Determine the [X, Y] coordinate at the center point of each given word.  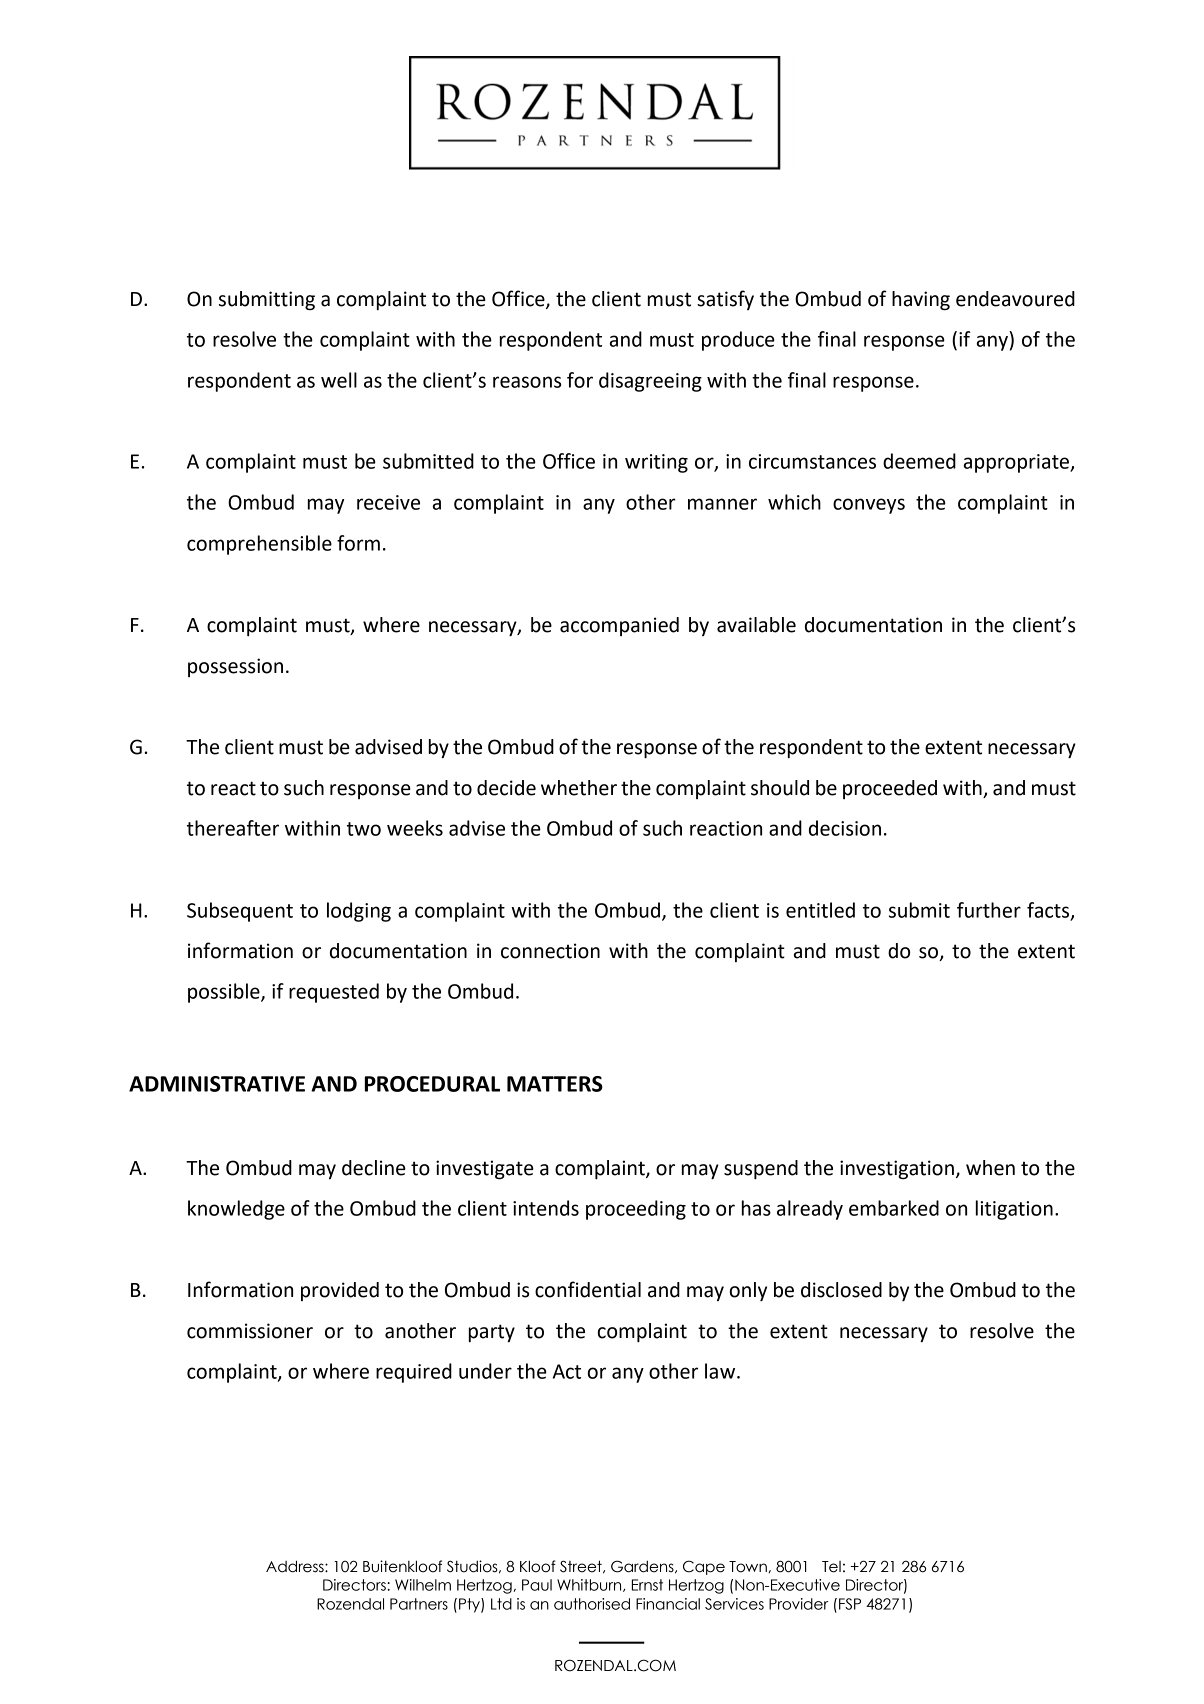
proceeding [636, 1210]
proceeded [890, 789]
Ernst [647, 1585]
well [339, 380]
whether [579, 788]
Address [296, 1566]
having [921, 301]
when [990, 1168]
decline [374, 1168]
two [364, 829]
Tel [831, 1567]
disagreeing [650, 382]
